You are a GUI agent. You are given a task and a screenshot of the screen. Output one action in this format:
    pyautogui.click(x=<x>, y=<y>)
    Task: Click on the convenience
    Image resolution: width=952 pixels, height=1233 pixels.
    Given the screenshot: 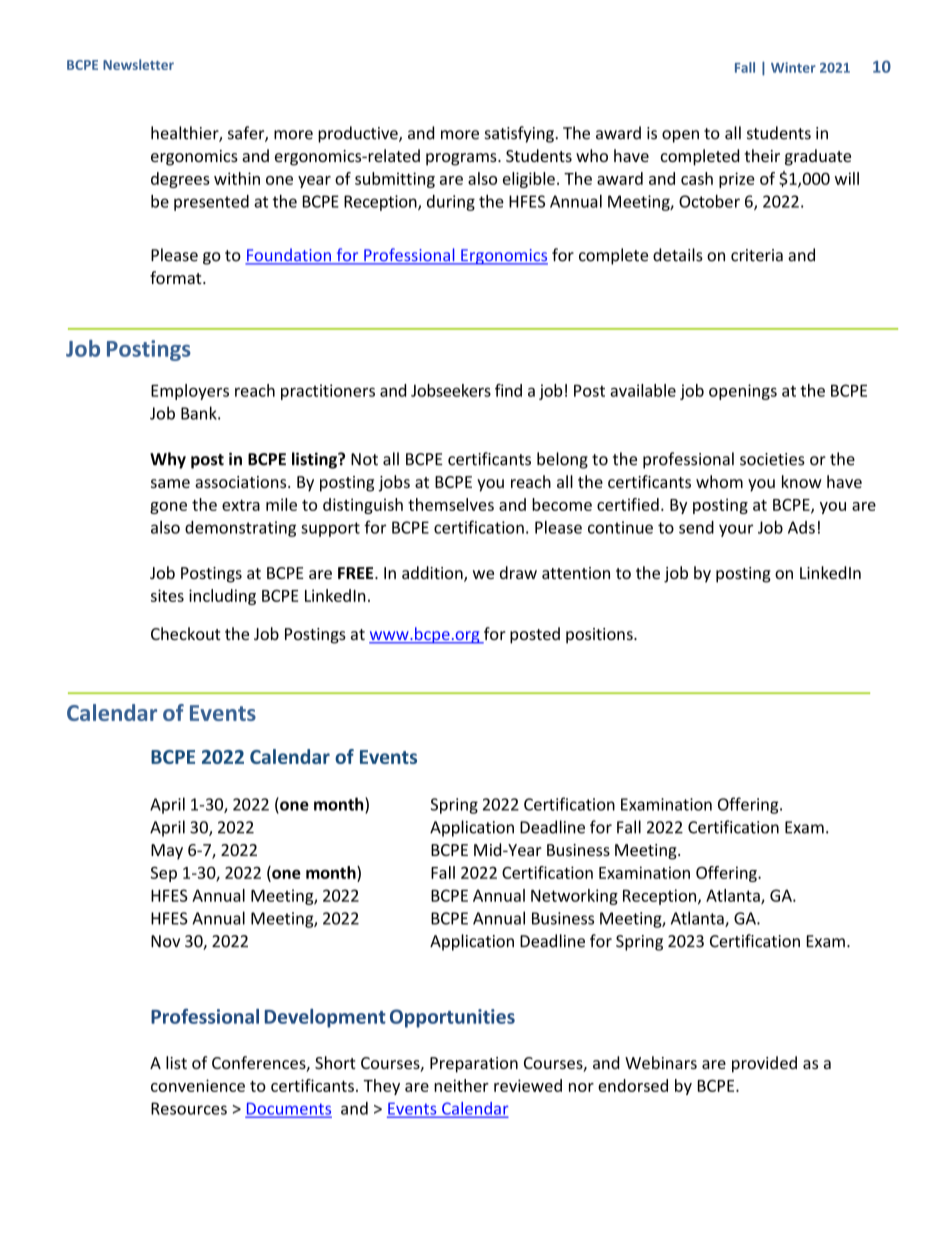 What is the action you would take?
    pyautogui.click(x=198, y=1085)
